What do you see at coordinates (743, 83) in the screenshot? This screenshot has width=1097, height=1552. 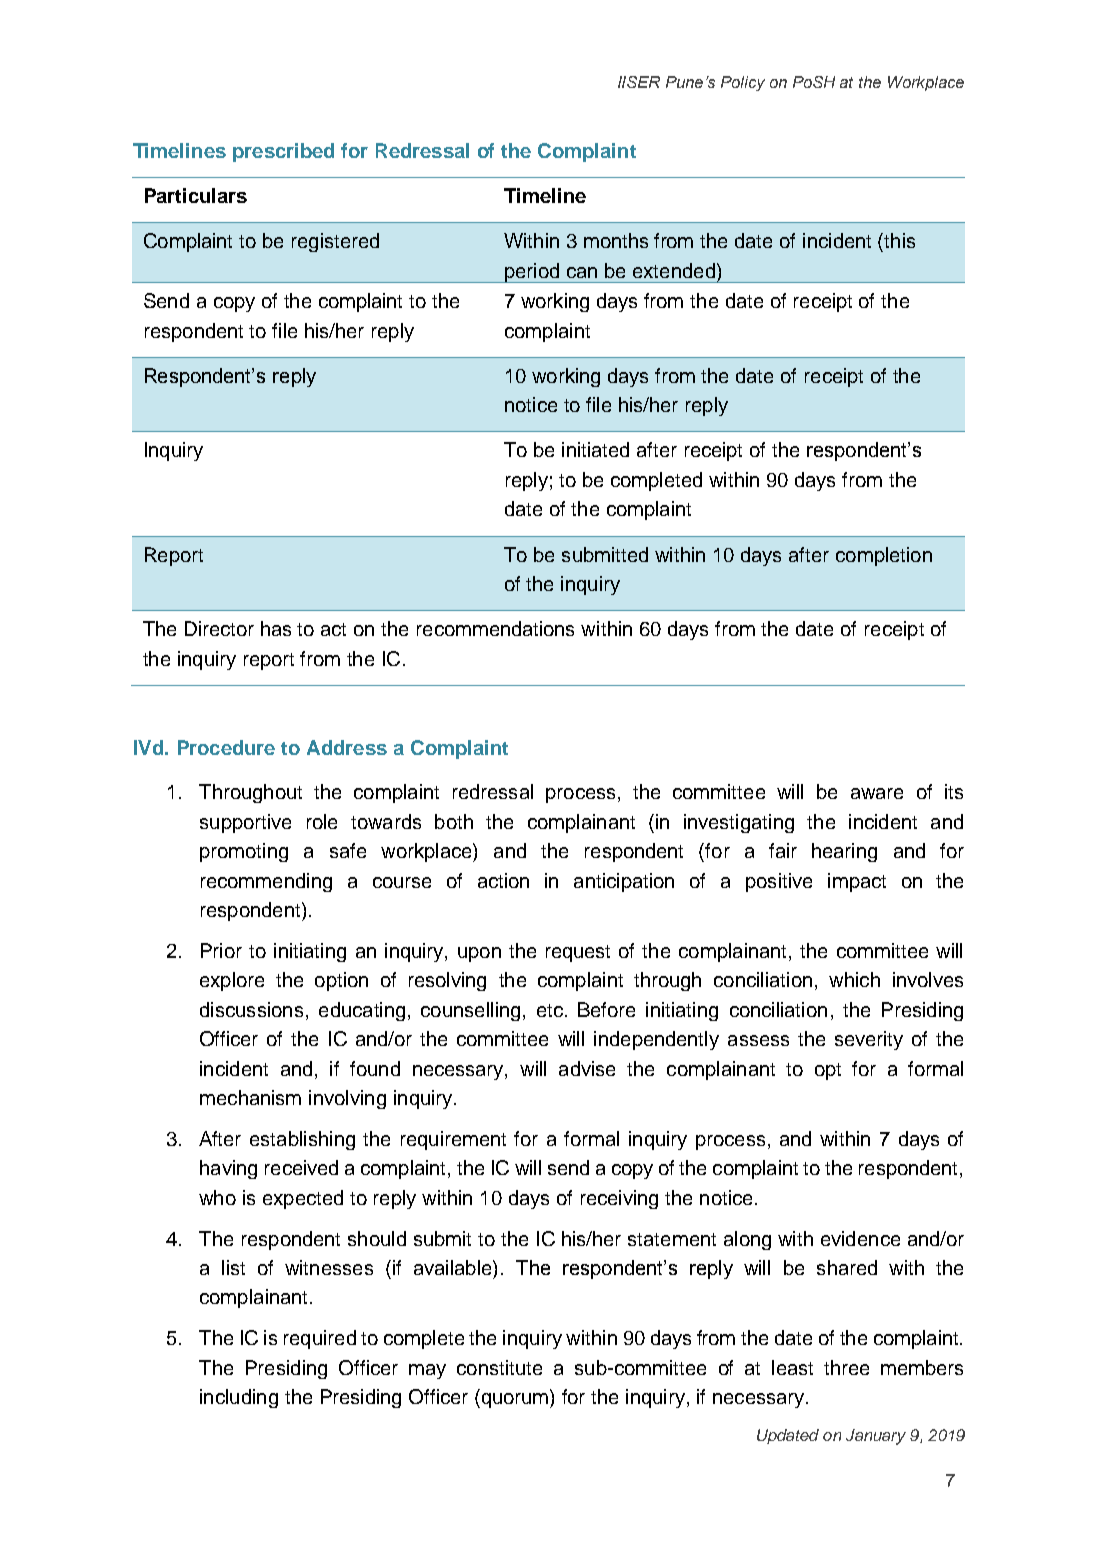 I see `Policy` at bounding box center [743, 83].
